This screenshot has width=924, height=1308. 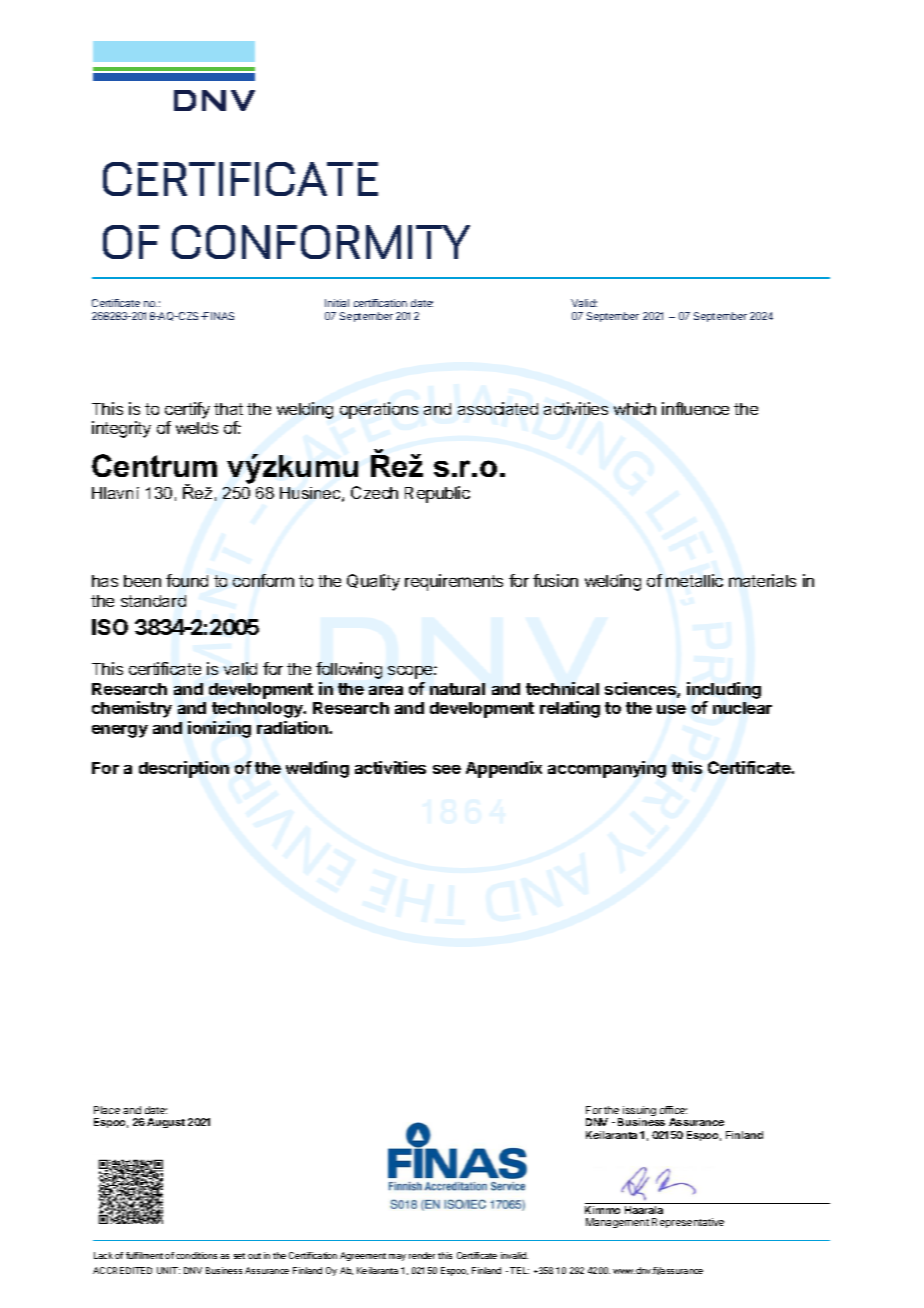 What do you see at coordinates (673, 1110) in the screenshot?
I see `office` at bounding box center [673, 1110].
